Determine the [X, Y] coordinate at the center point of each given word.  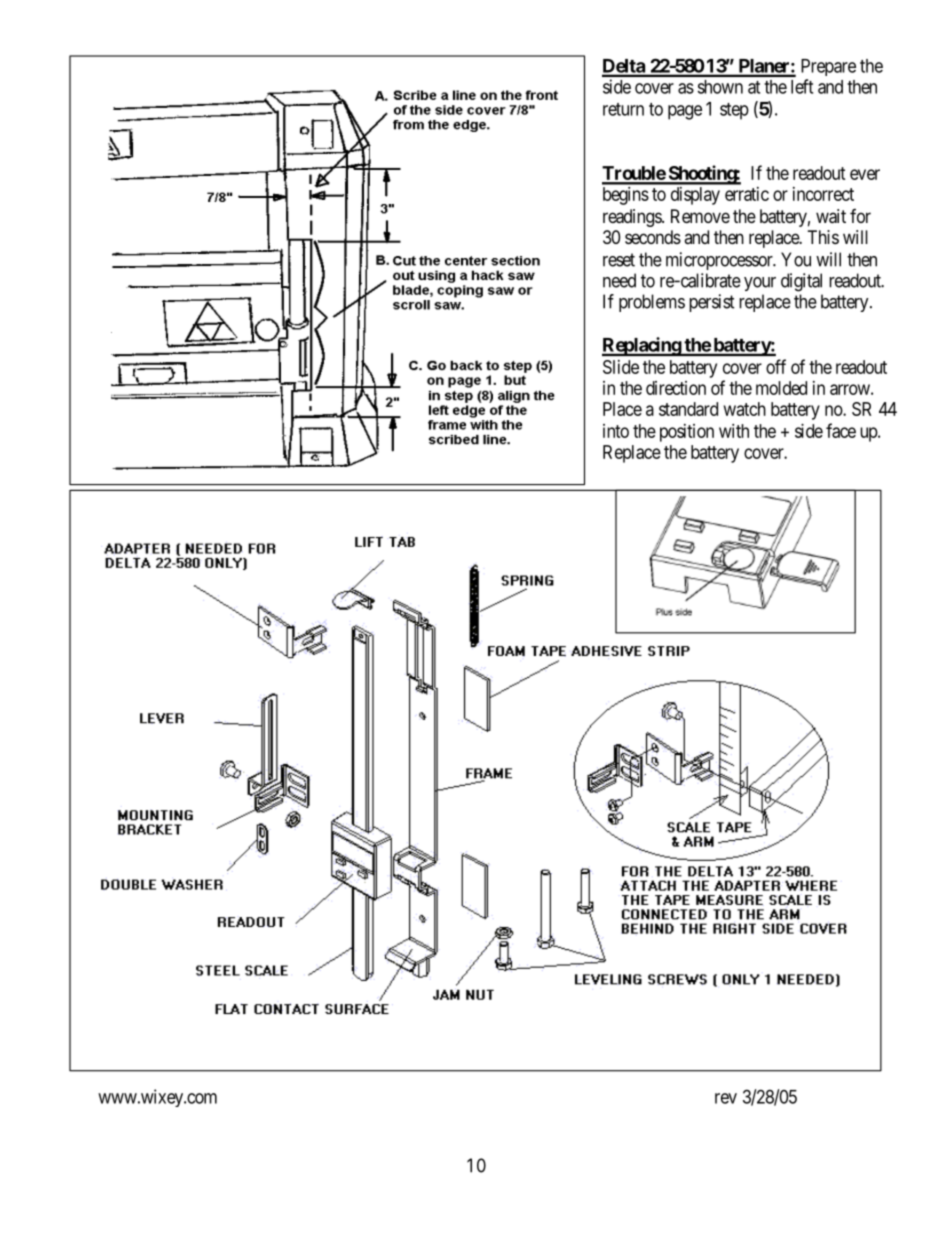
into [616, 431]
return [623, 109]
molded [781, 388]
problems [652, 303]
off [776, 366]
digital [801, 282]
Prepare [828, 67]
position [687, 433]
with [734, 431]
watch [745, 409]
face [841, 430]
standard [688, 409]
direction [676, 388]
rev [726, 1098]
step [734, 111]
